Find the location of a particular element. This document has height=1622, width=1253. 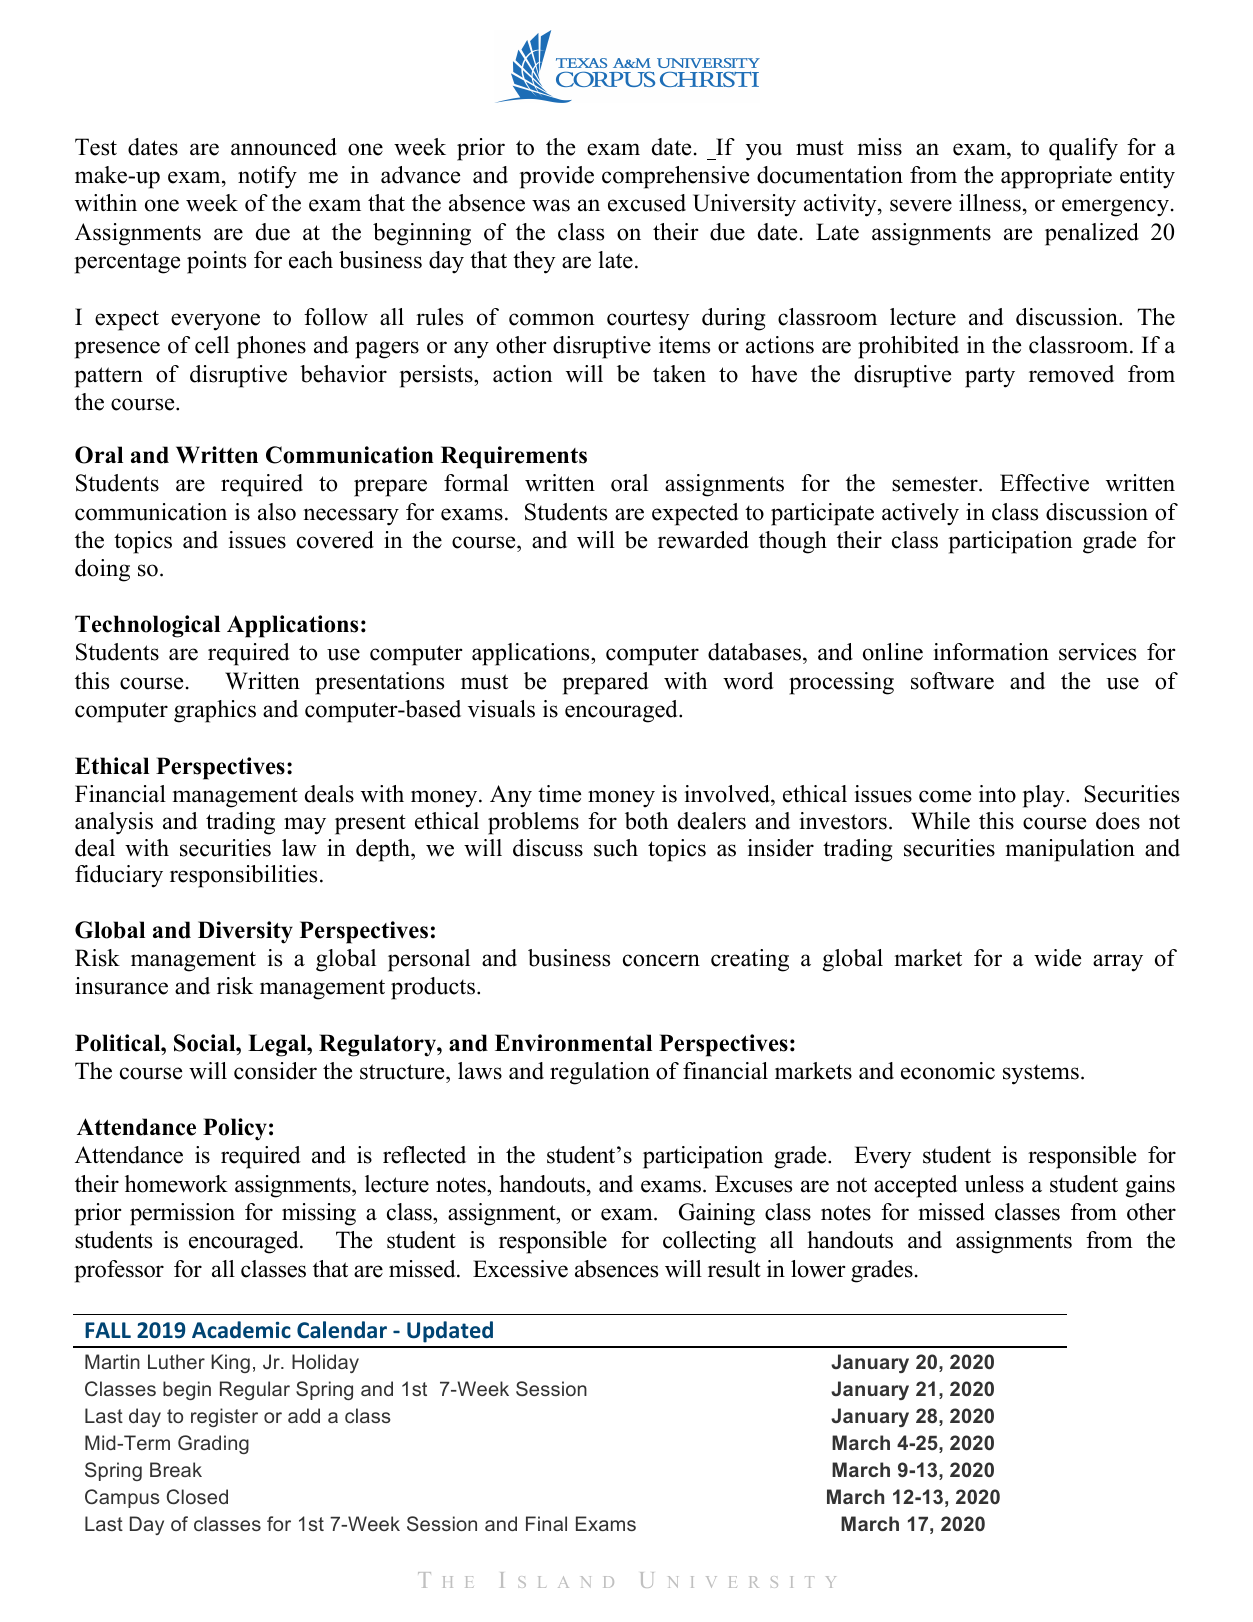

excused is located at coordinates (647, 203).
